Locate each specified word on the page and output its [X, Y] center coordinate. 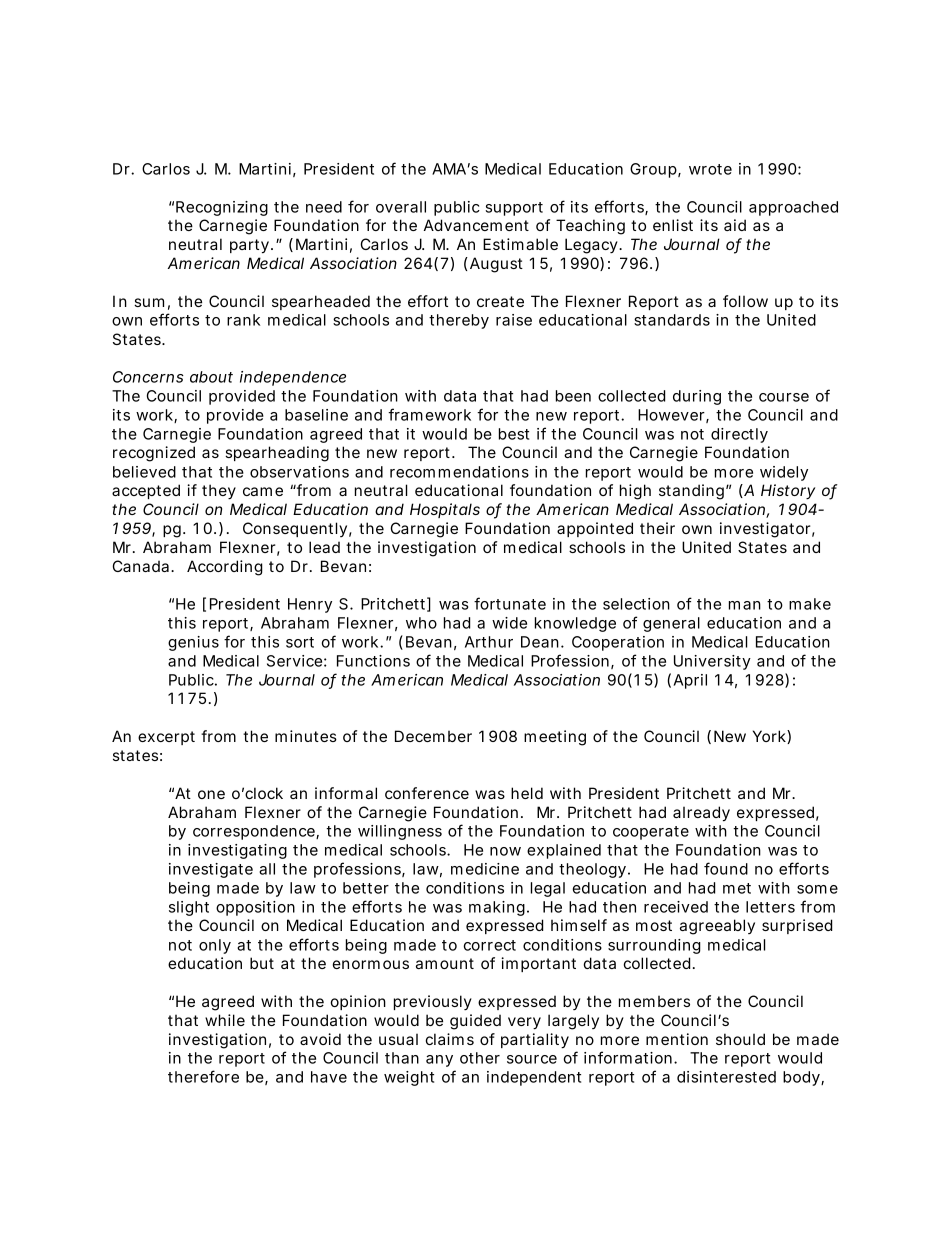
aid [735, 225]
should [740, 1039]
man [745, 605]
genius [193, 643]
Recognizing [222, 208]
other [480, 1058]
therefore [203, 1076]
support [514, 209]
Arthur [489, 642]
